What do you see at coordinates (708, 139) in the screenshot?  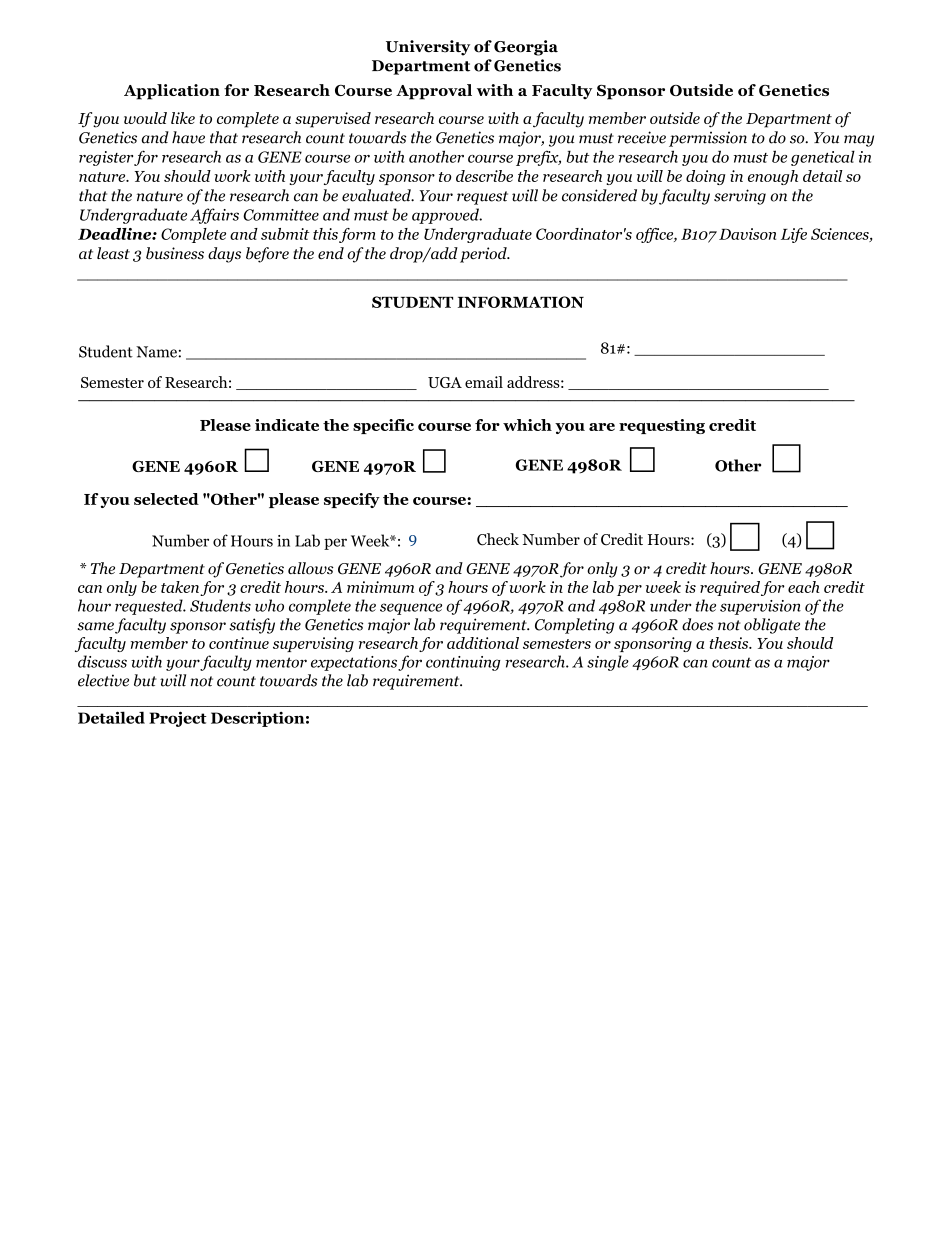 I see `permission` at bounding box center [708, 139].
